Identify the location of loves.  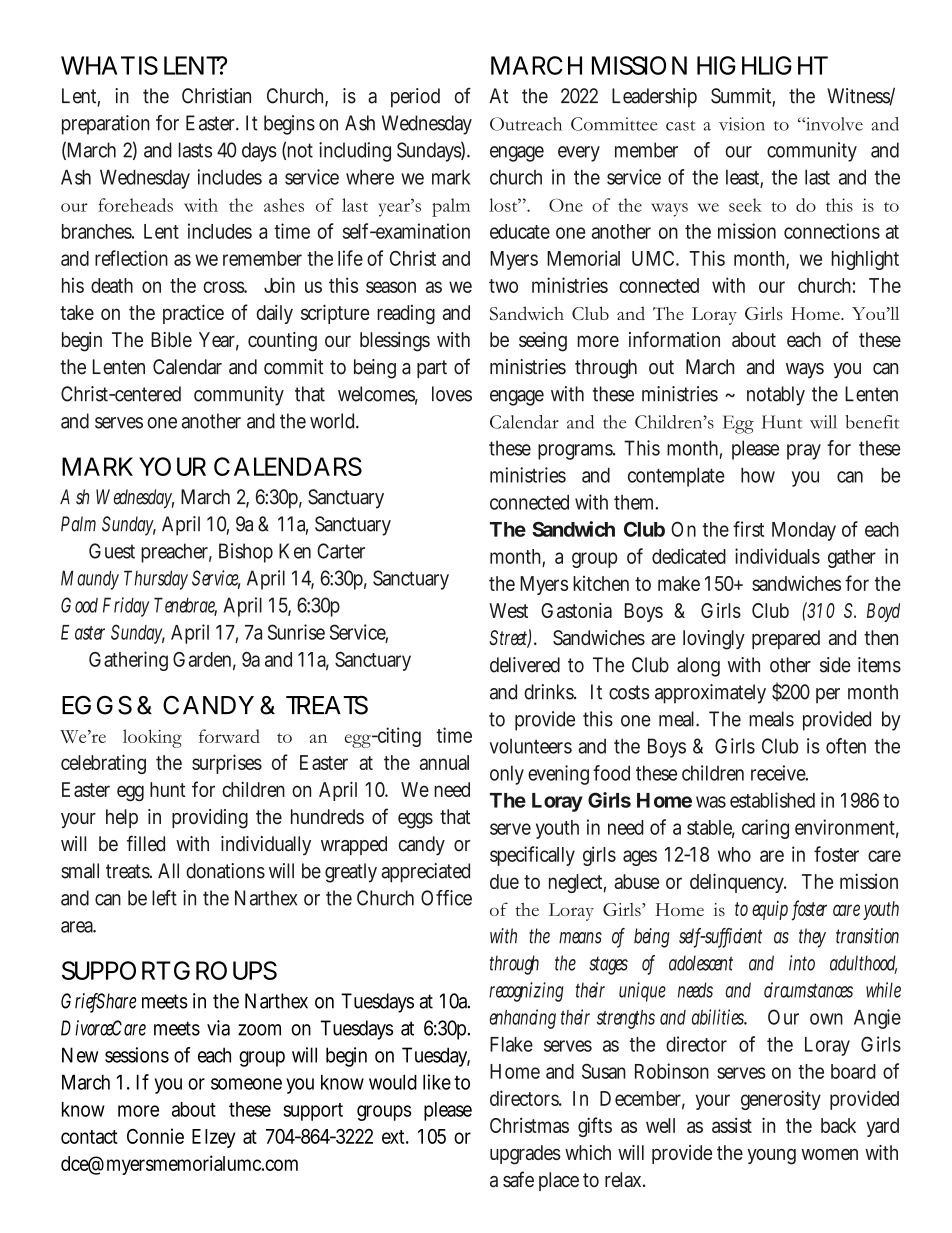
(452, 394).
